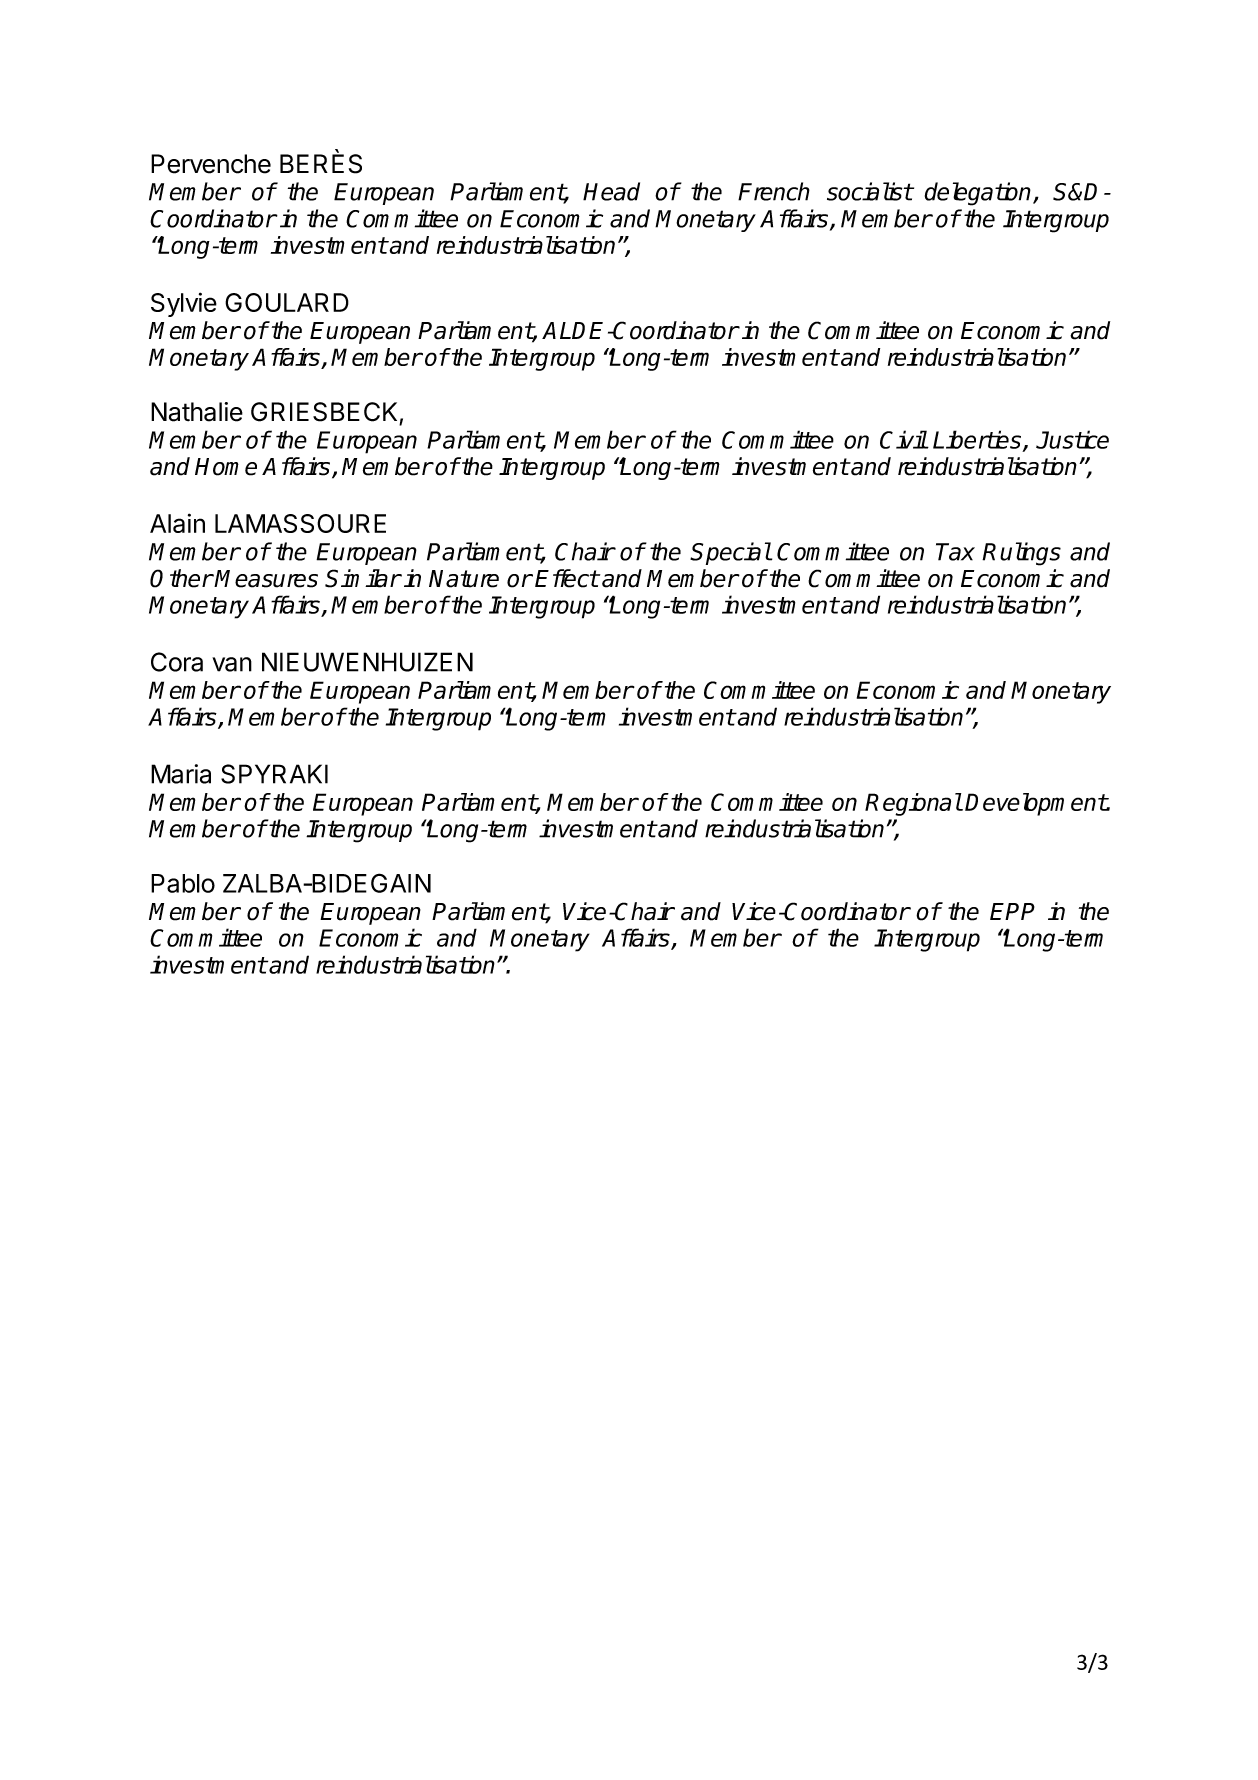 The image size is (1258, 1780). Describe the element at coordinates (979, 194) in the screenshot. I see `delegation` at that location.
